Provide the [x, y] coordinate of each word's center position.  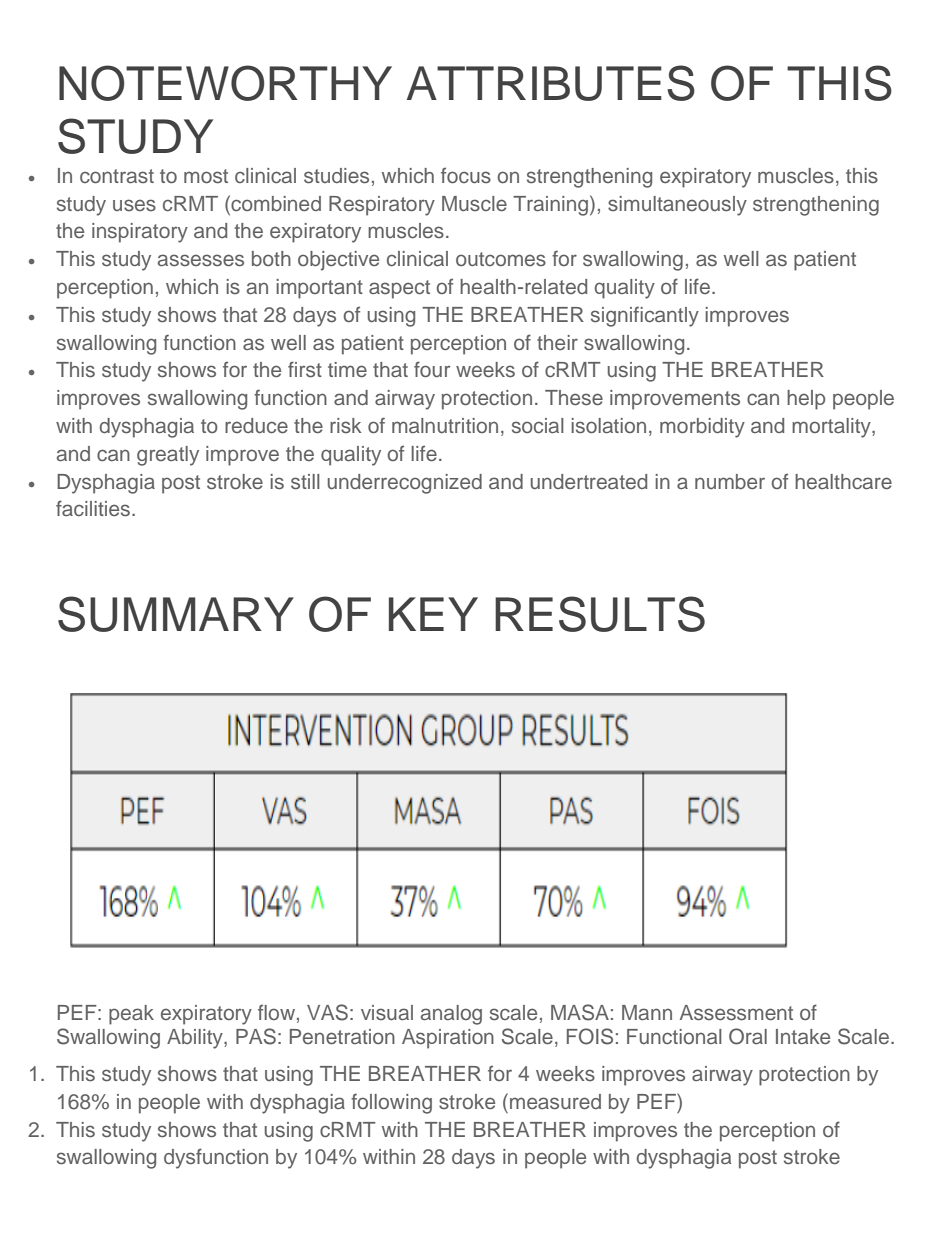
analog [451, 1015]
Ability [196, 1039]
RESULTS [600, 614]
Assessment [736, 1013]
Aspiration [448, 1039]
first [305, 369]
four [432, 369]
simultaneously [677, 206]
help [806, 400]
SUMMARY [176, 614]
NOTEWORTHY [225, 83]
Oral [748, 1036]
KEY [433, 614]
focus [466, 175]
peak [131, 1015]
